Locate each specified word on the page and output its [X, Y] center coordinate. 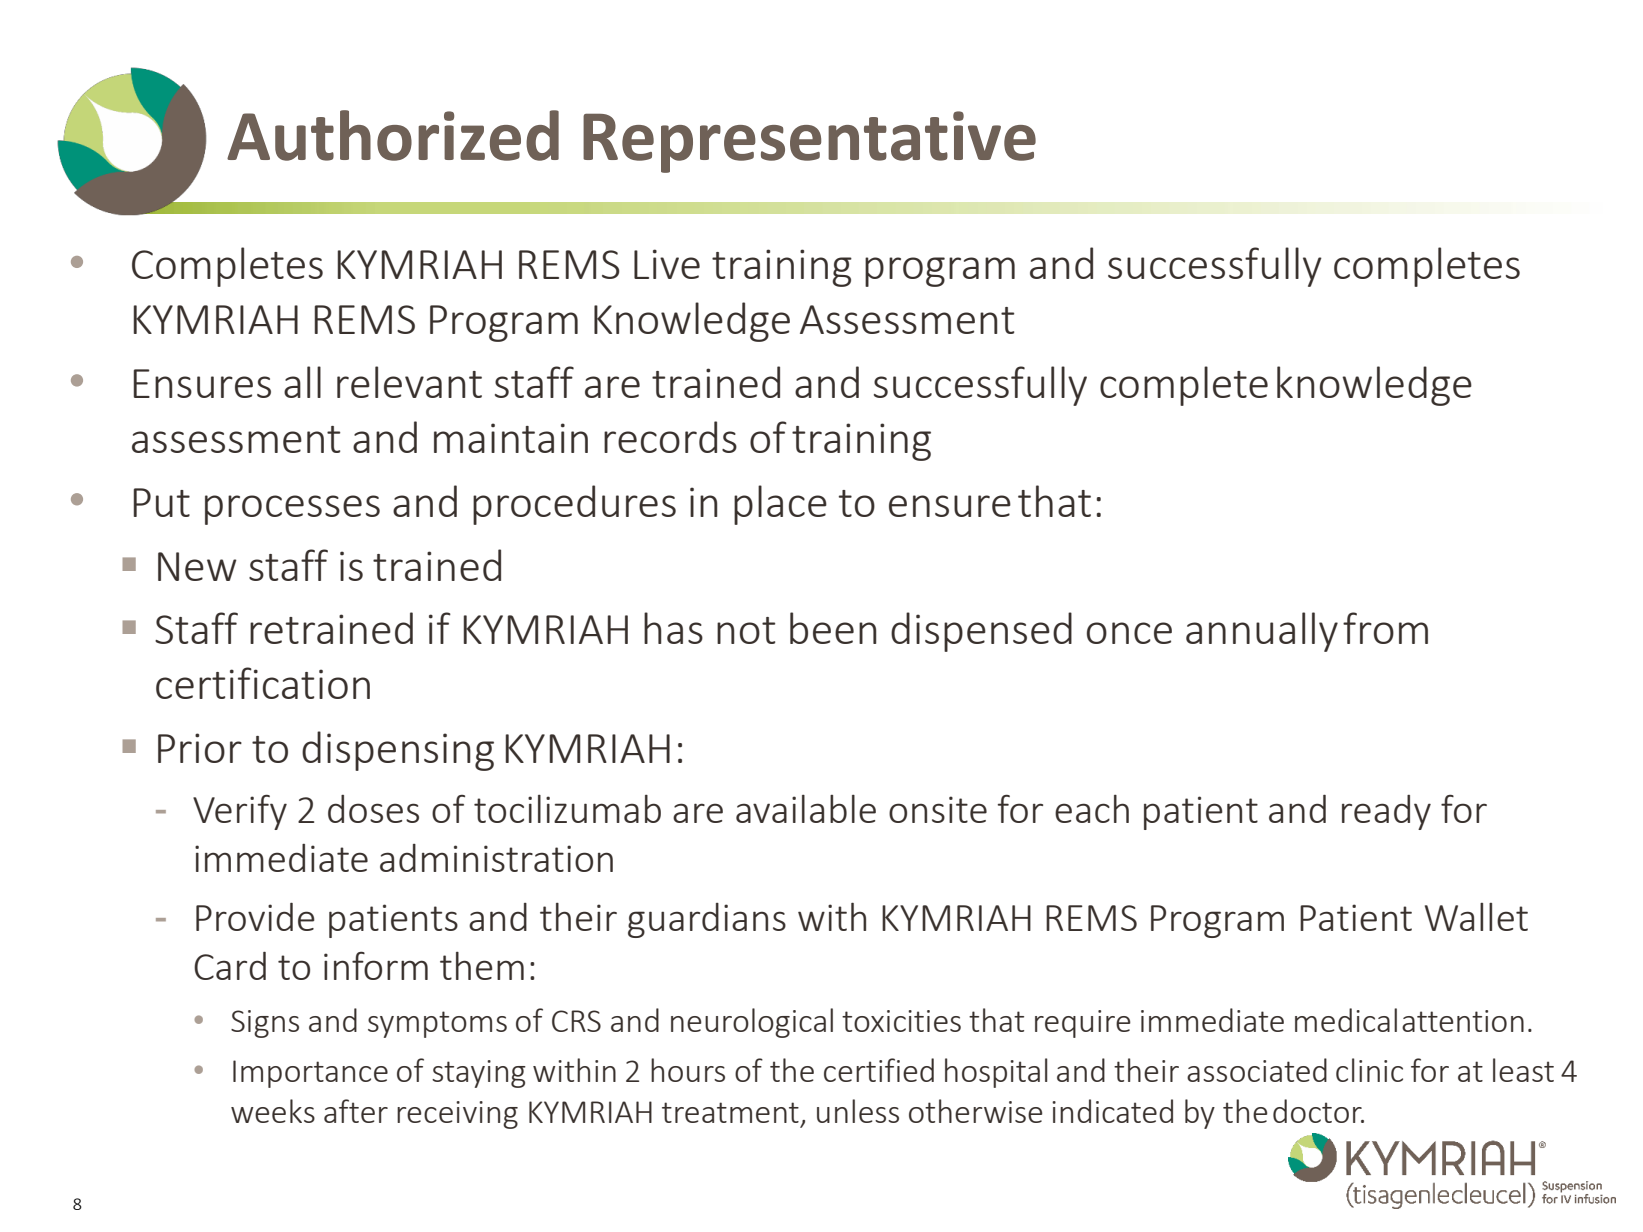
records [670, 437]
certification [263, 683]
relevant [409, 382]
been [833, 628]
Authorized [393, 135]
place [780, 505]
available [806, 809]
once [1129, 633]
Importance [310, 1074]
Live [667, 264]
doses [373, 809]
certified [879, 1070]
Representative [809, 142]
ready [1386, 812]
